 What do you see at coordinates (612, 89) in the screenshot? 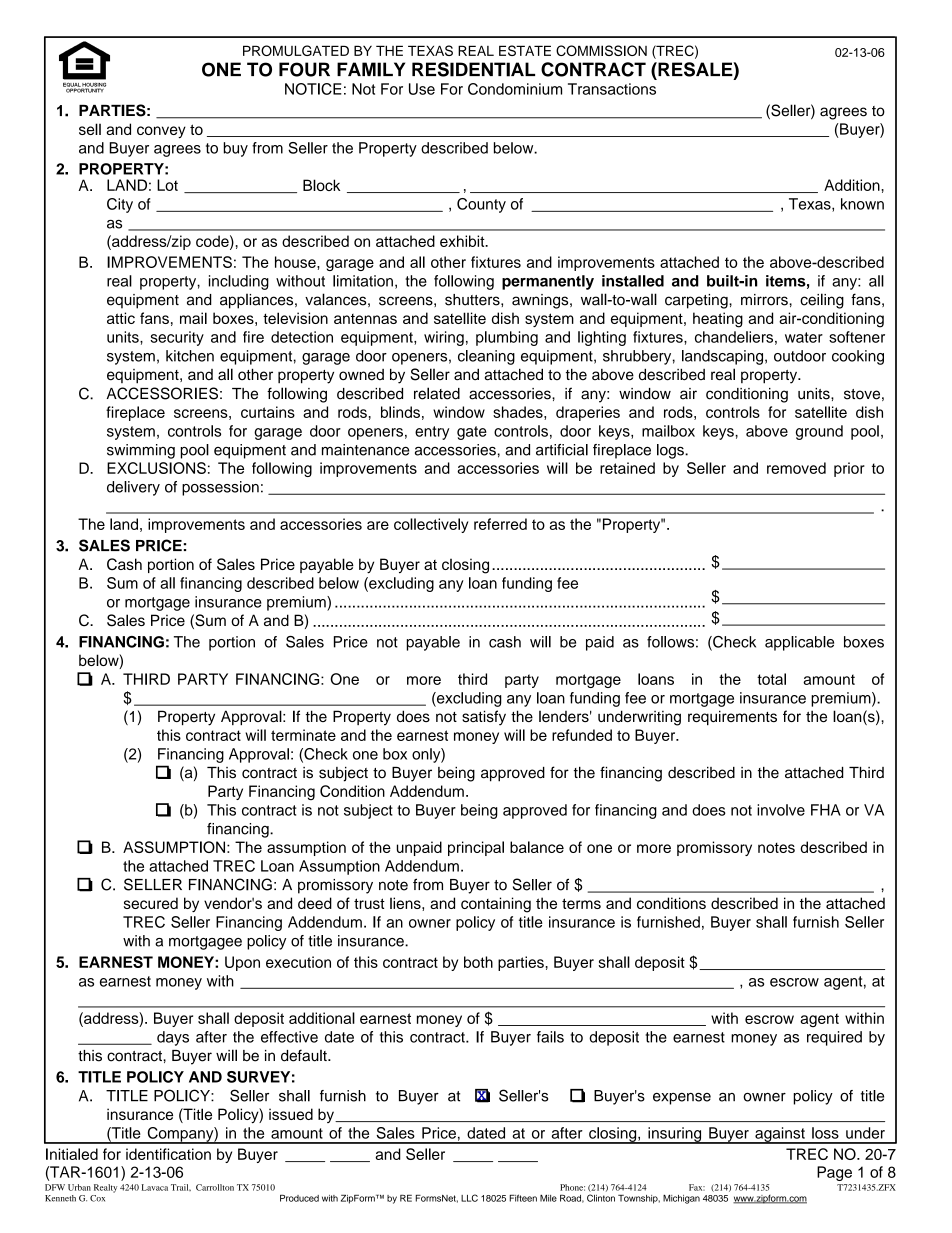
I see `Transactions` at bounding box center [612, 89].
